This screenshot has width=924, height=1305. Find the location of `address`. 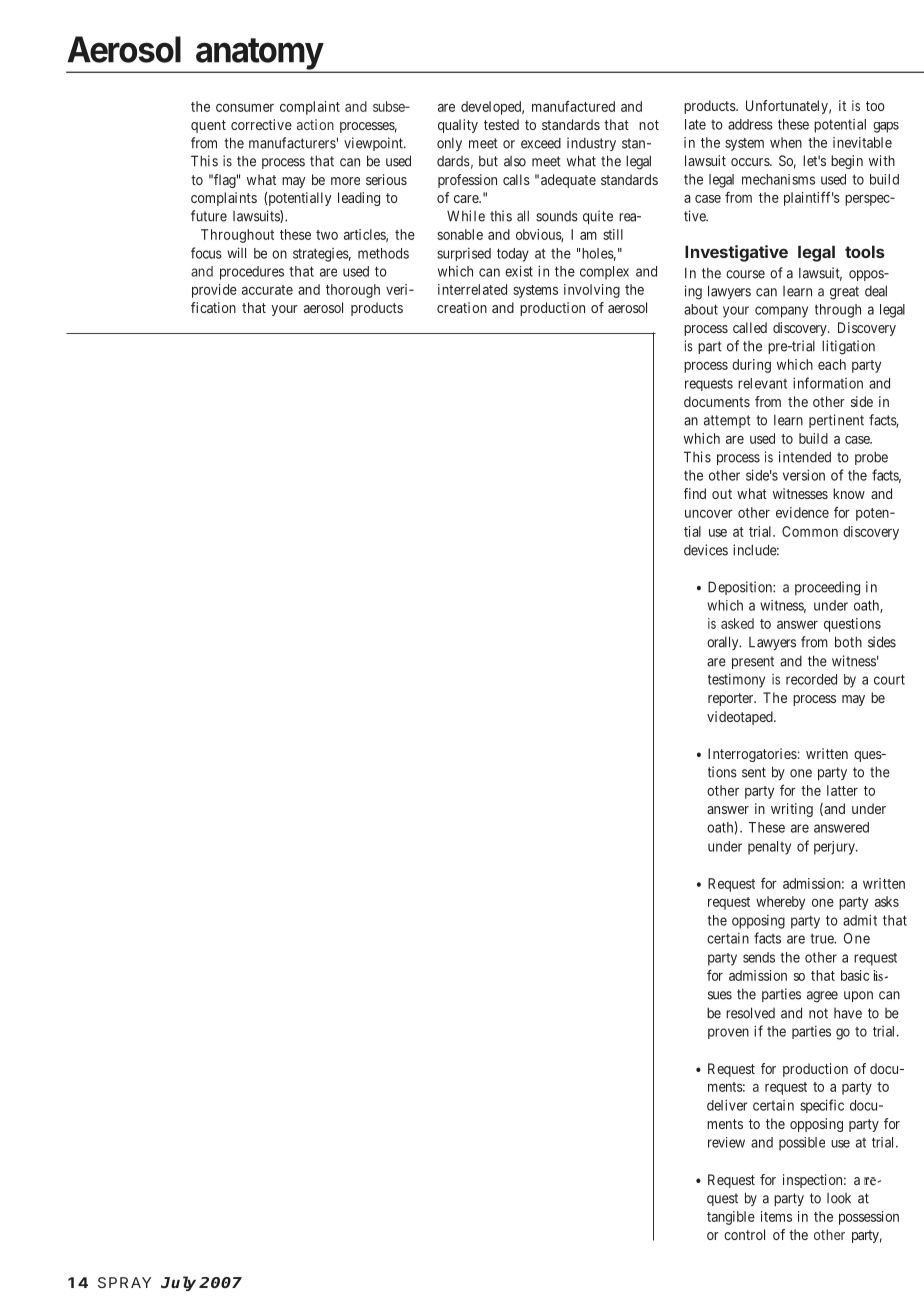

address is located at coordinates (750, 124).
